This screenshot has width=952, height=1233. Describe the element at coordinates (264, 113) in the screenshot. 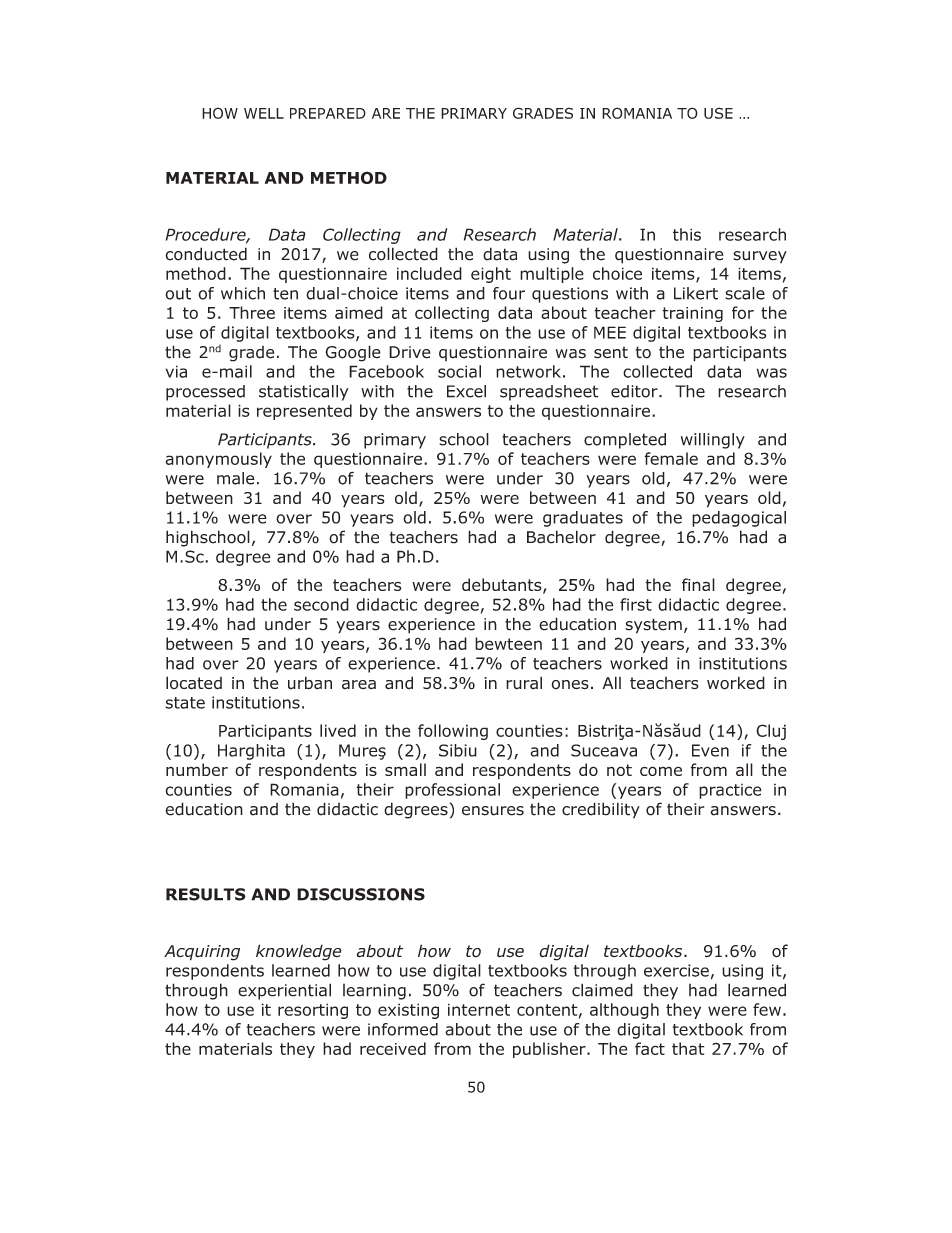

I see `WELL` at that location.
